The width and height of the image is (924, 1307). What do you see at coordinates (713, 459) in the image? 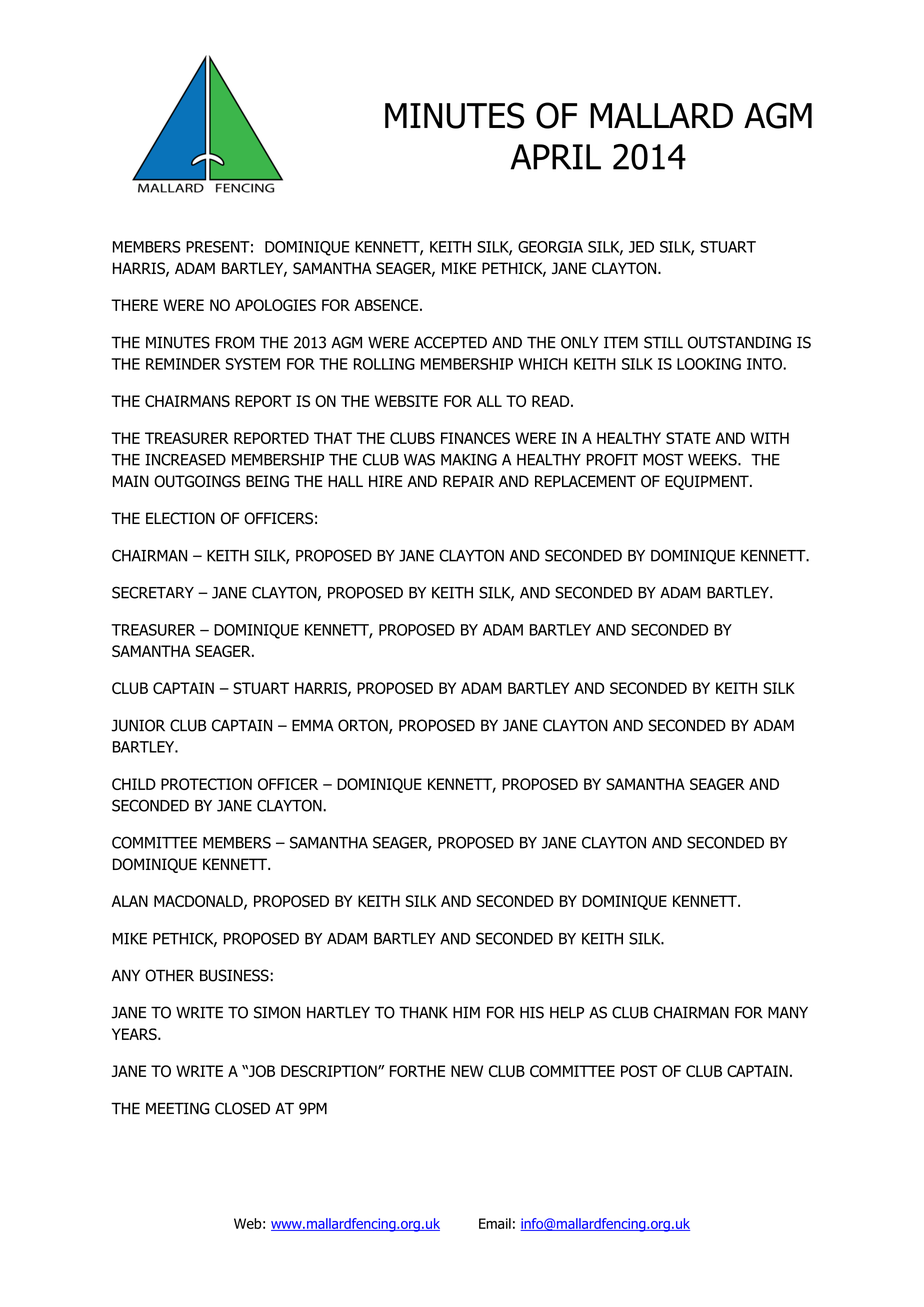
I see `WEEKS` at bounding box center [713, 459].
